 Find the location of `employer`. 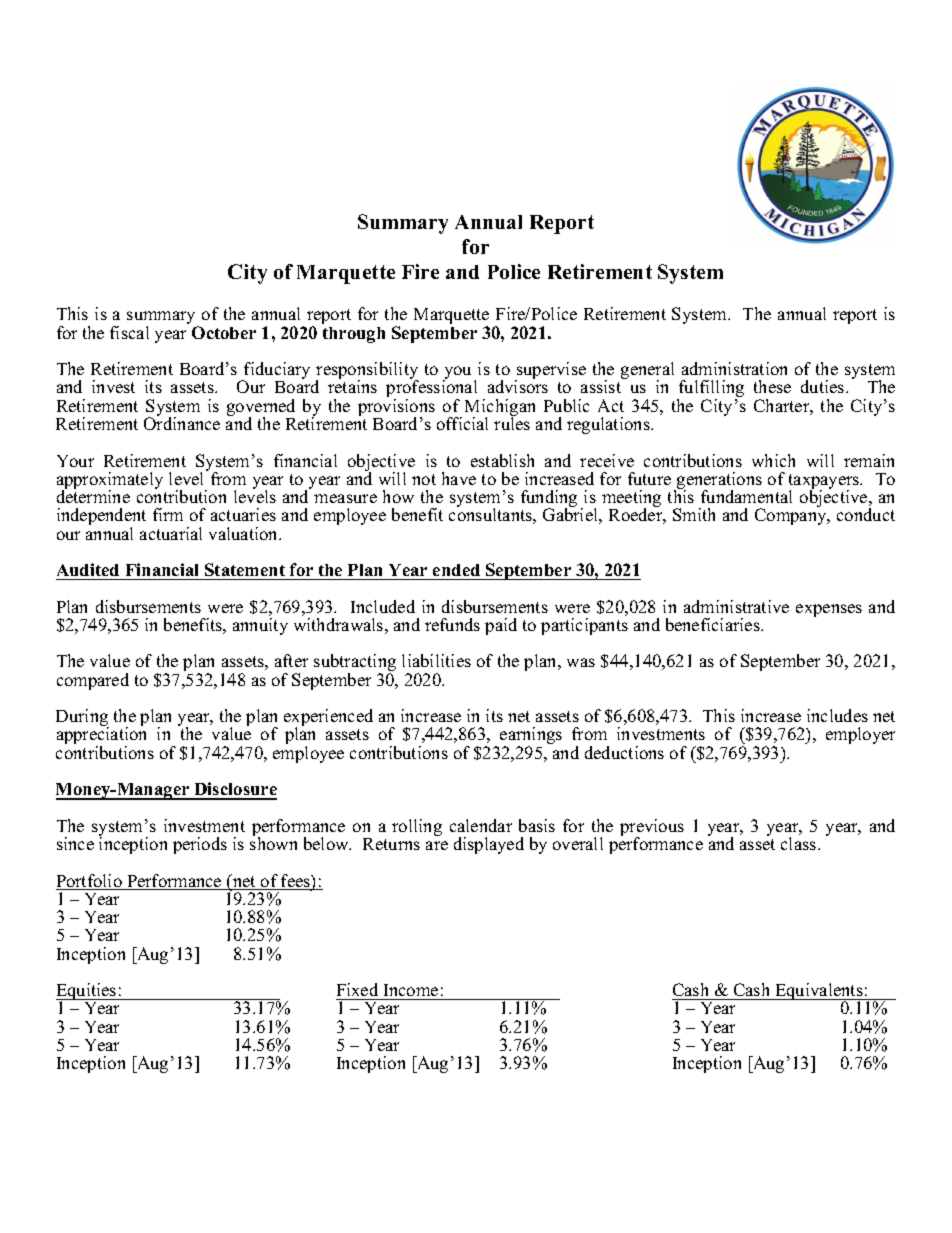

employer is located at coordinates (860, 735).
